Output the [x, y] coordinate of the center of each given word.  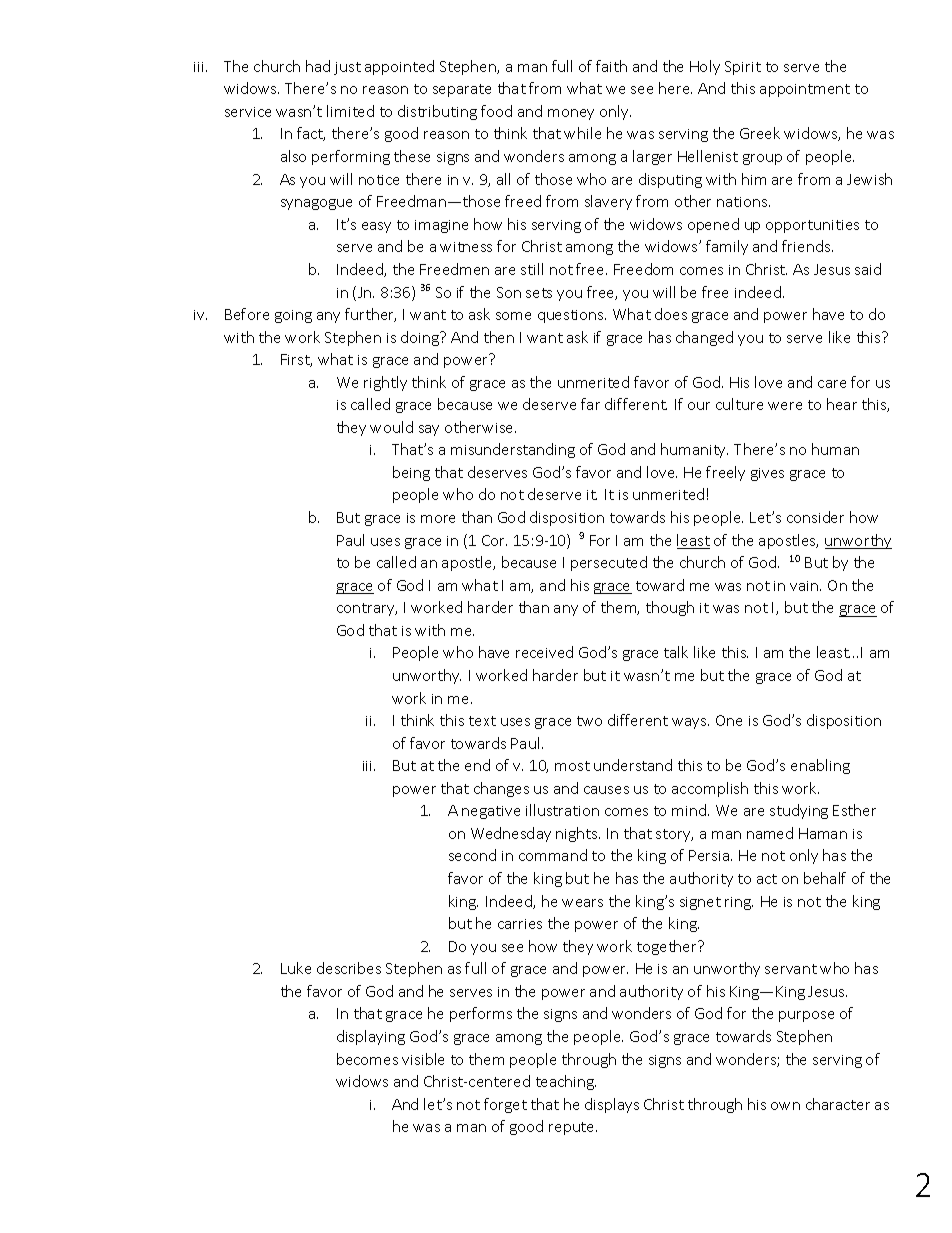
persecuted [609, 563]
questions [572, 316]
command [553, 855]
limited [350, 111]
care [832, 384]
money [571, 114]
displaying [371, 1037]
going [293, 316]
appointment [805, 90]
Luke [296, 968]
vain [805, 586]
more [438, 519]
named [770, 833]
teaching [566, 1082]
